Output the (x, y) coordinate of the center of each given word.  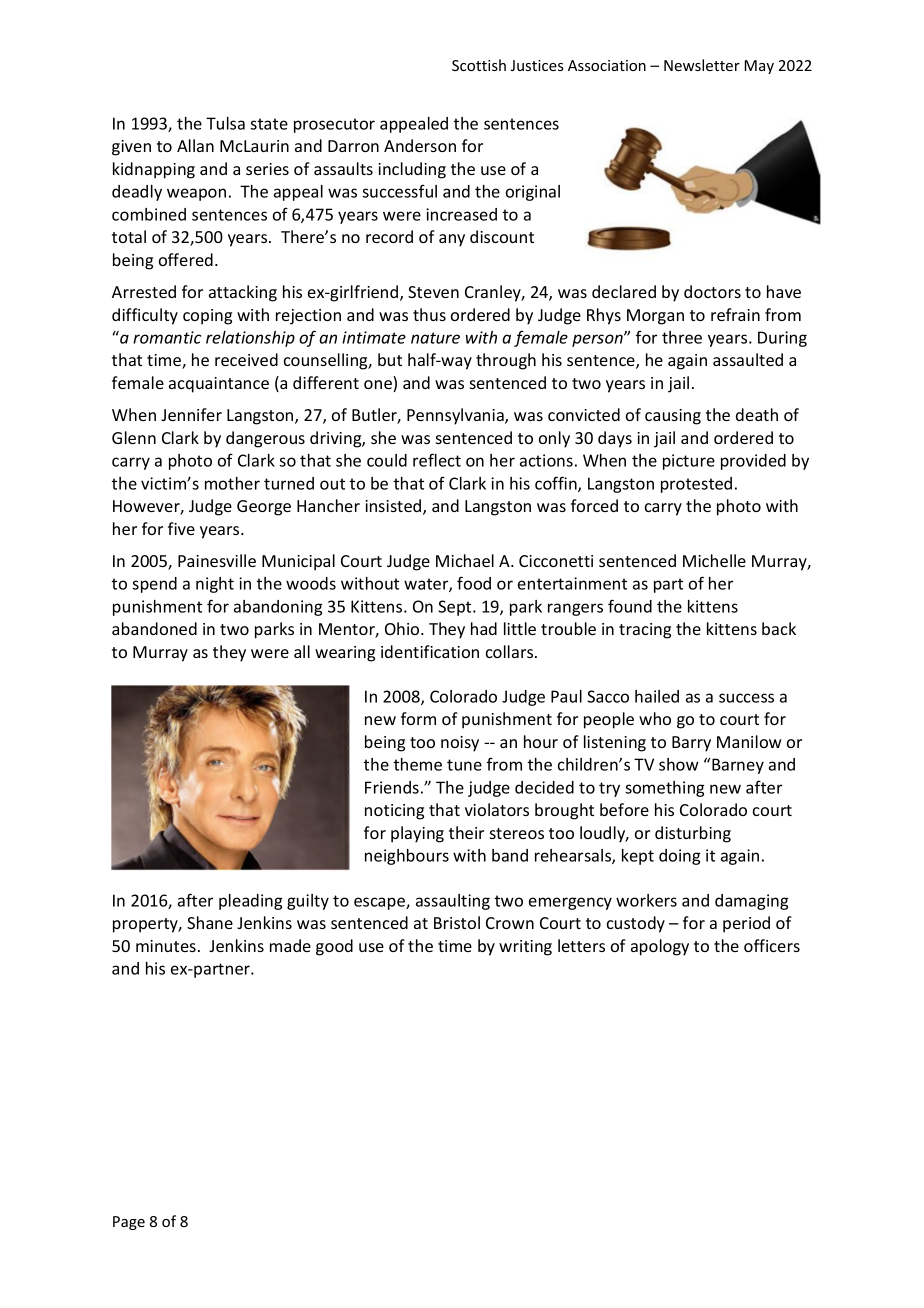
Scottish (479, 65)
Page (129, 1223)
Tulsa (225, 123)
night (215, 585)
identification (430, 651)
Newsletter (702, 65)
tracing (645, 631)
